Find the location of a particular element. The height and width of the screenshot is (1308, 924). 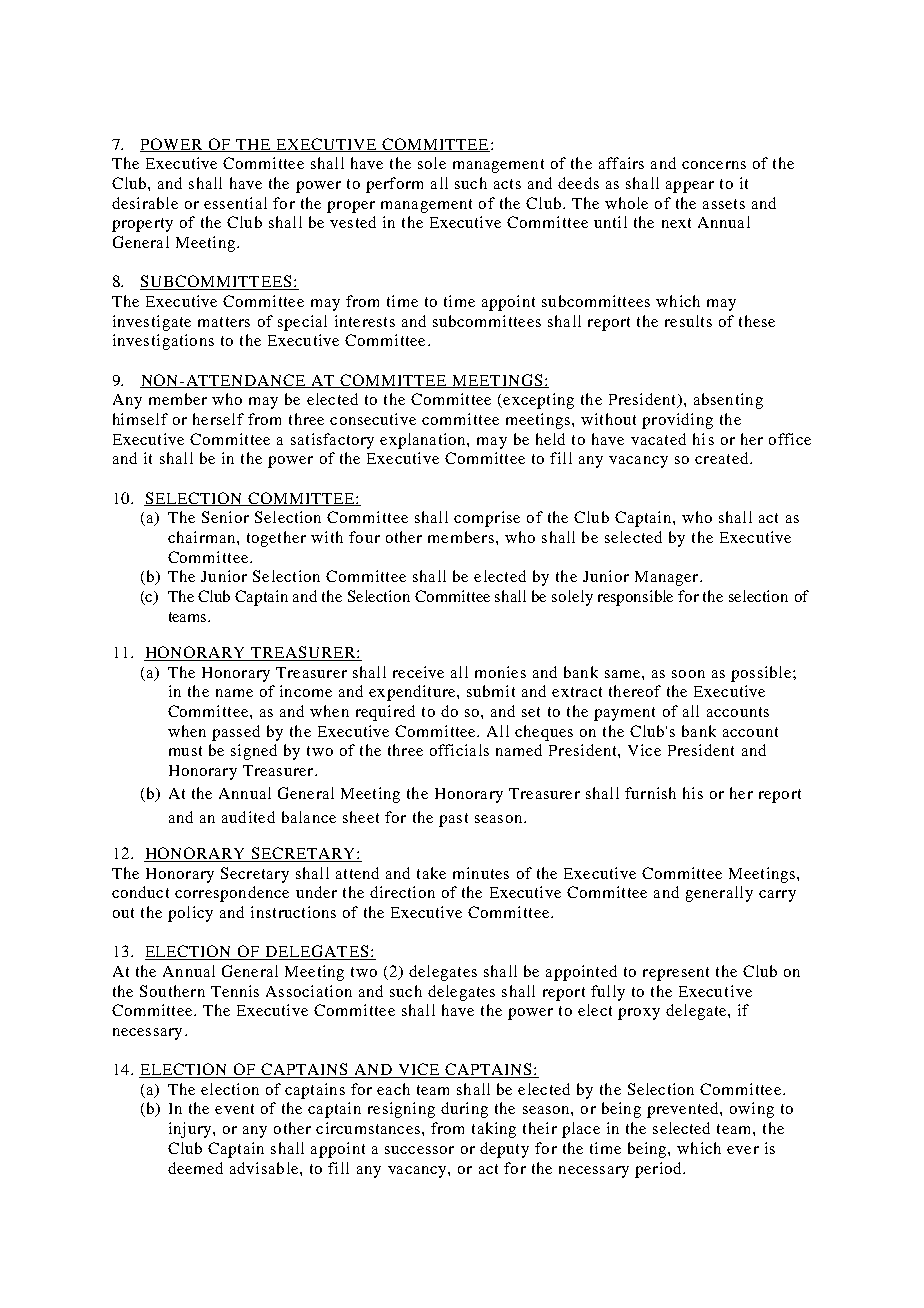

comprise is located at coordinates (487, 519).
